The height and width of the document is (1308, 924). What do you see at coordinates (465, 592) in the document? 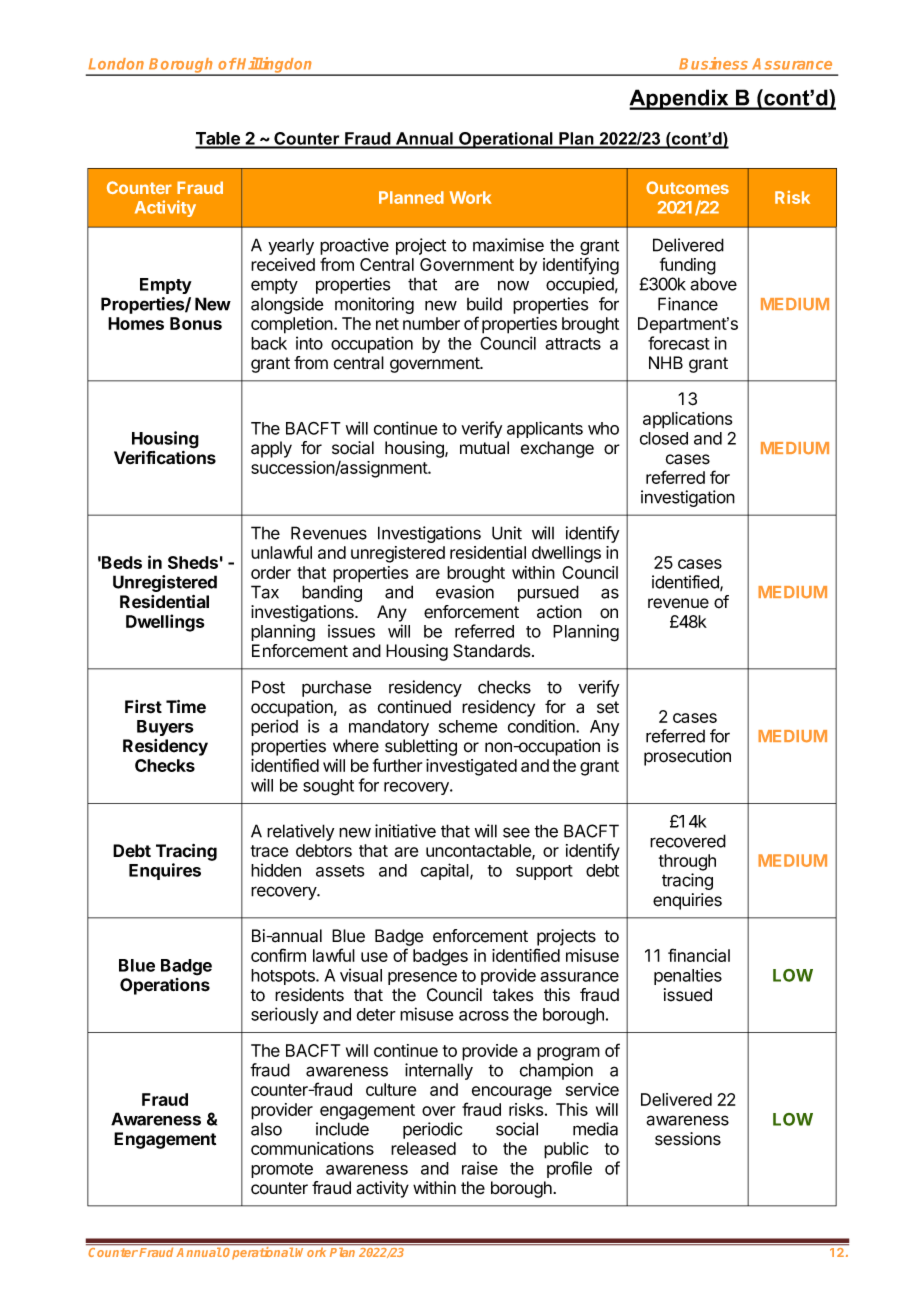
I see `evasion` at bounding box center [465, 592].
